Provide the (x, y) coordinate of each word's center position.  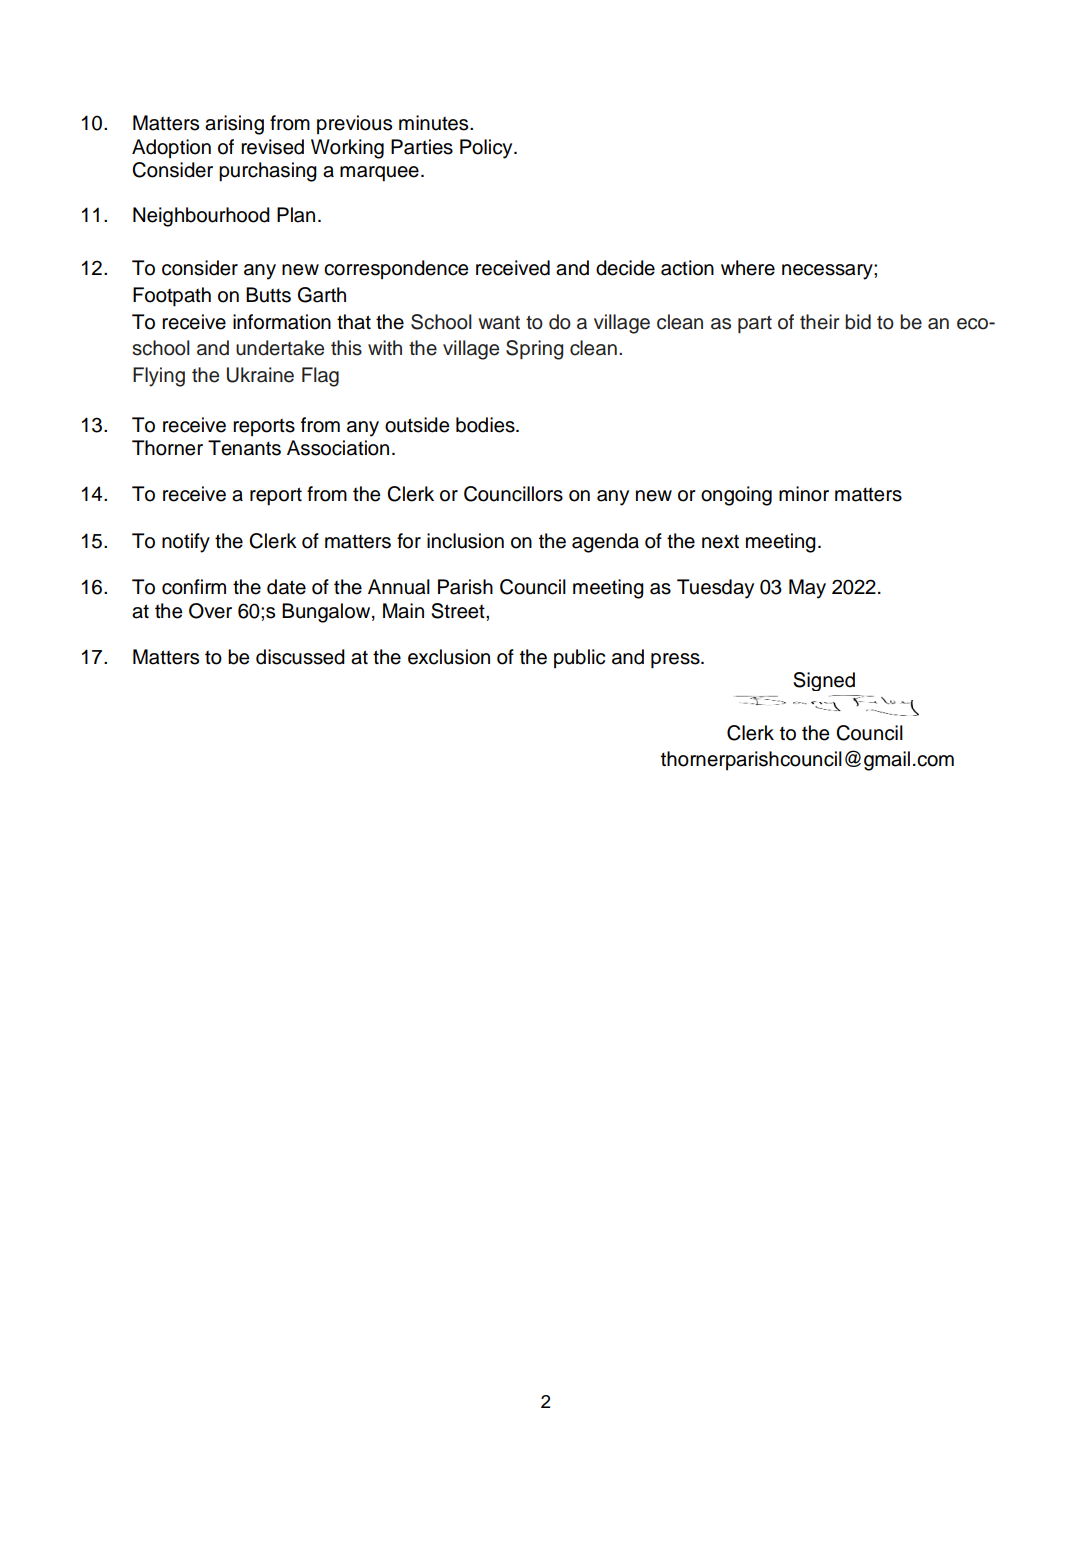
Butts (268, 295)
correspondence (396, 269)
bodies (486, 425)
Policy (487, 149)
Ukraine (260, 375)
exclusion (449, 657)
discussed (300, 657)
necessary (828, 272)
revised (272, 147)
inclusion (465, 541)
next (720, 542)
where (748, 268)
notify (186, 543)
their (820, 322)
